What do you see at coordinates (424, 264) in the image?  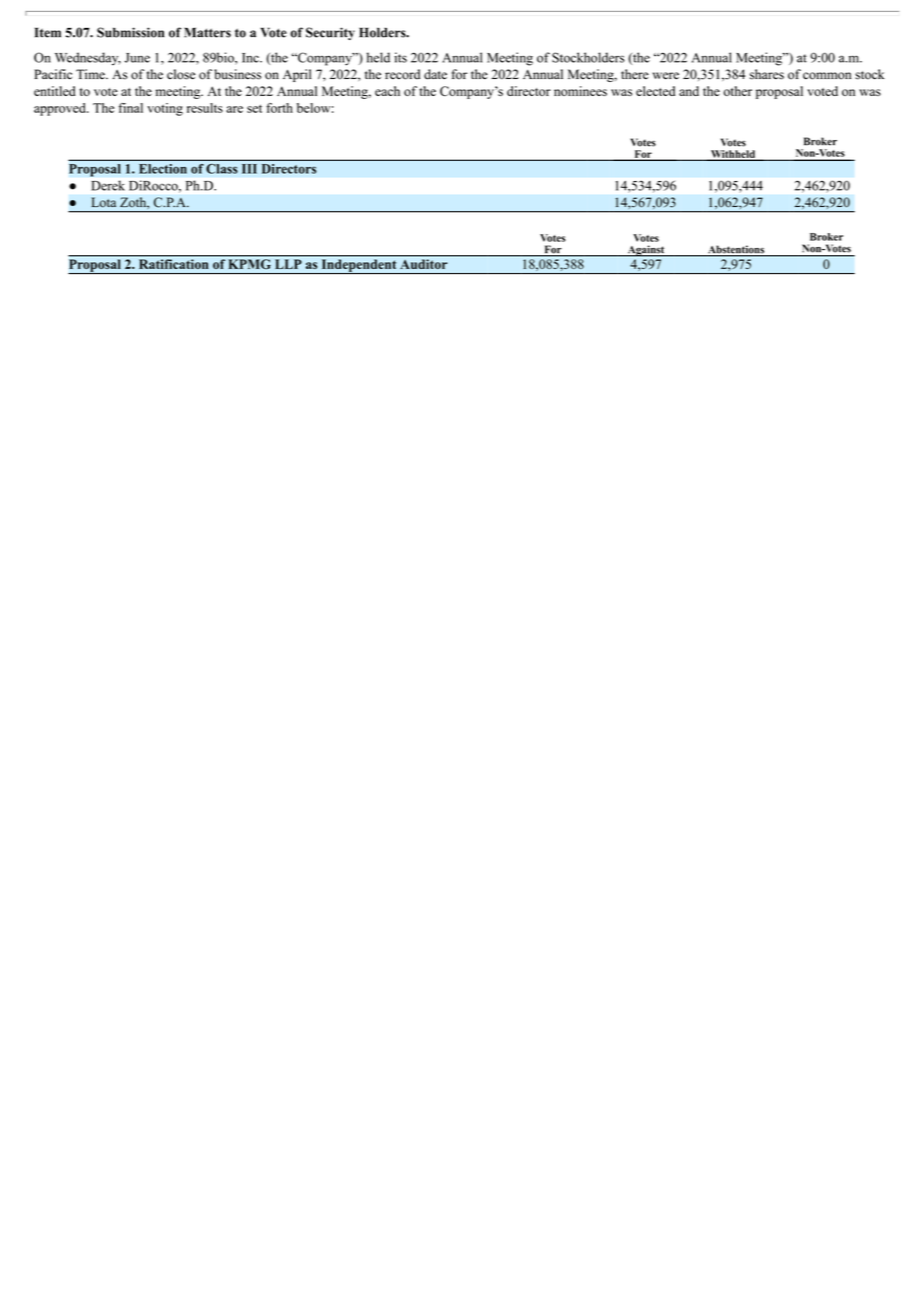 I see `Auditor` at bounding box center [424, 264].
